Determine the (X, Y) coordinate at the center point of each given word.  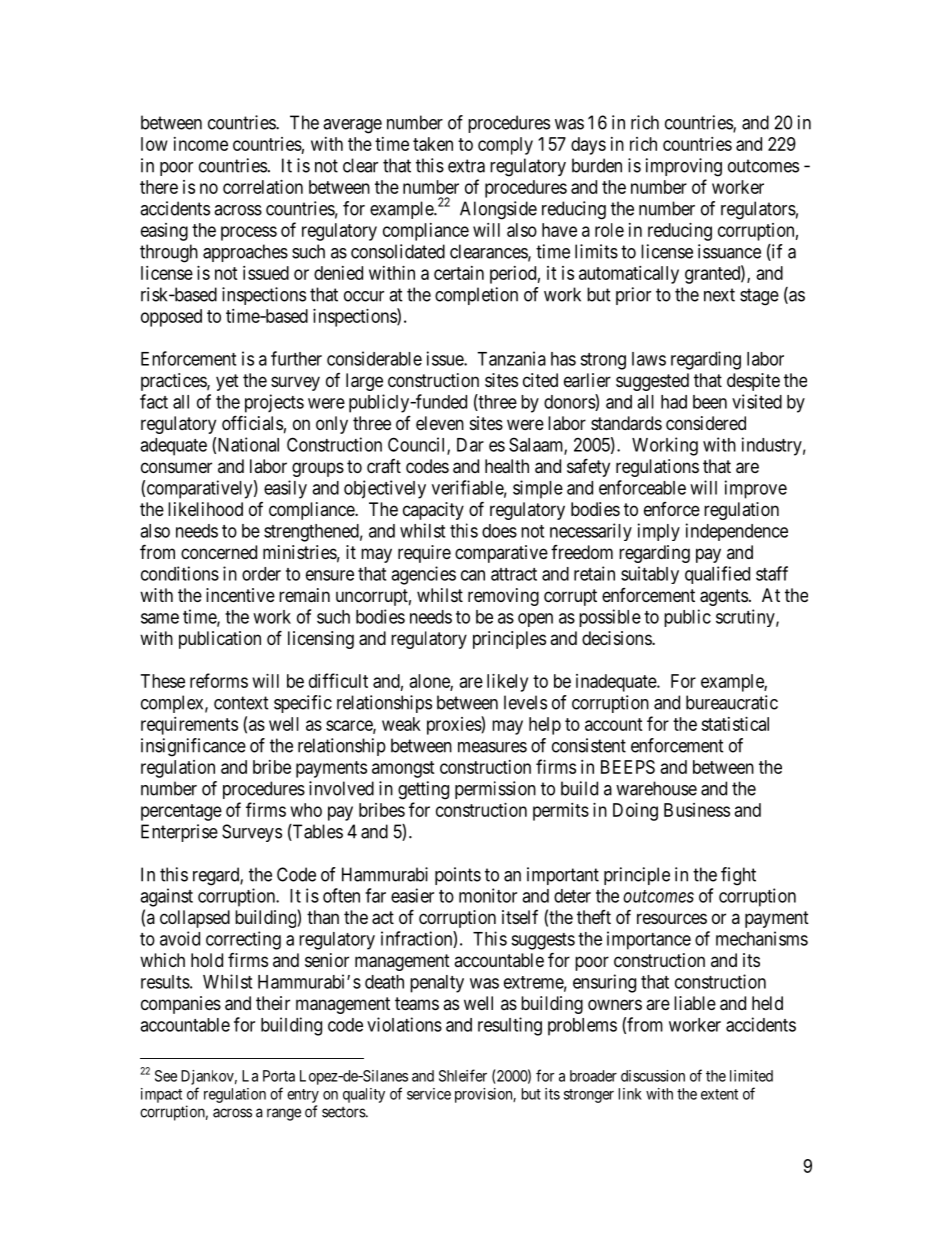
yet (227, 382)
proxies (454, 725)
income (201, 144)
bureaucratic (732, 702)
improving (684, 167)
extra (466, 166)
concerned (219, 552)
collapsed (195, 919)
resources (672, 918)
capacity (433, 511)
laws (649, 359)
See (166, 1076)
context (241, 703)
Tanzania (511, 358)
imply (659, 532)
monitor (488, 895)
